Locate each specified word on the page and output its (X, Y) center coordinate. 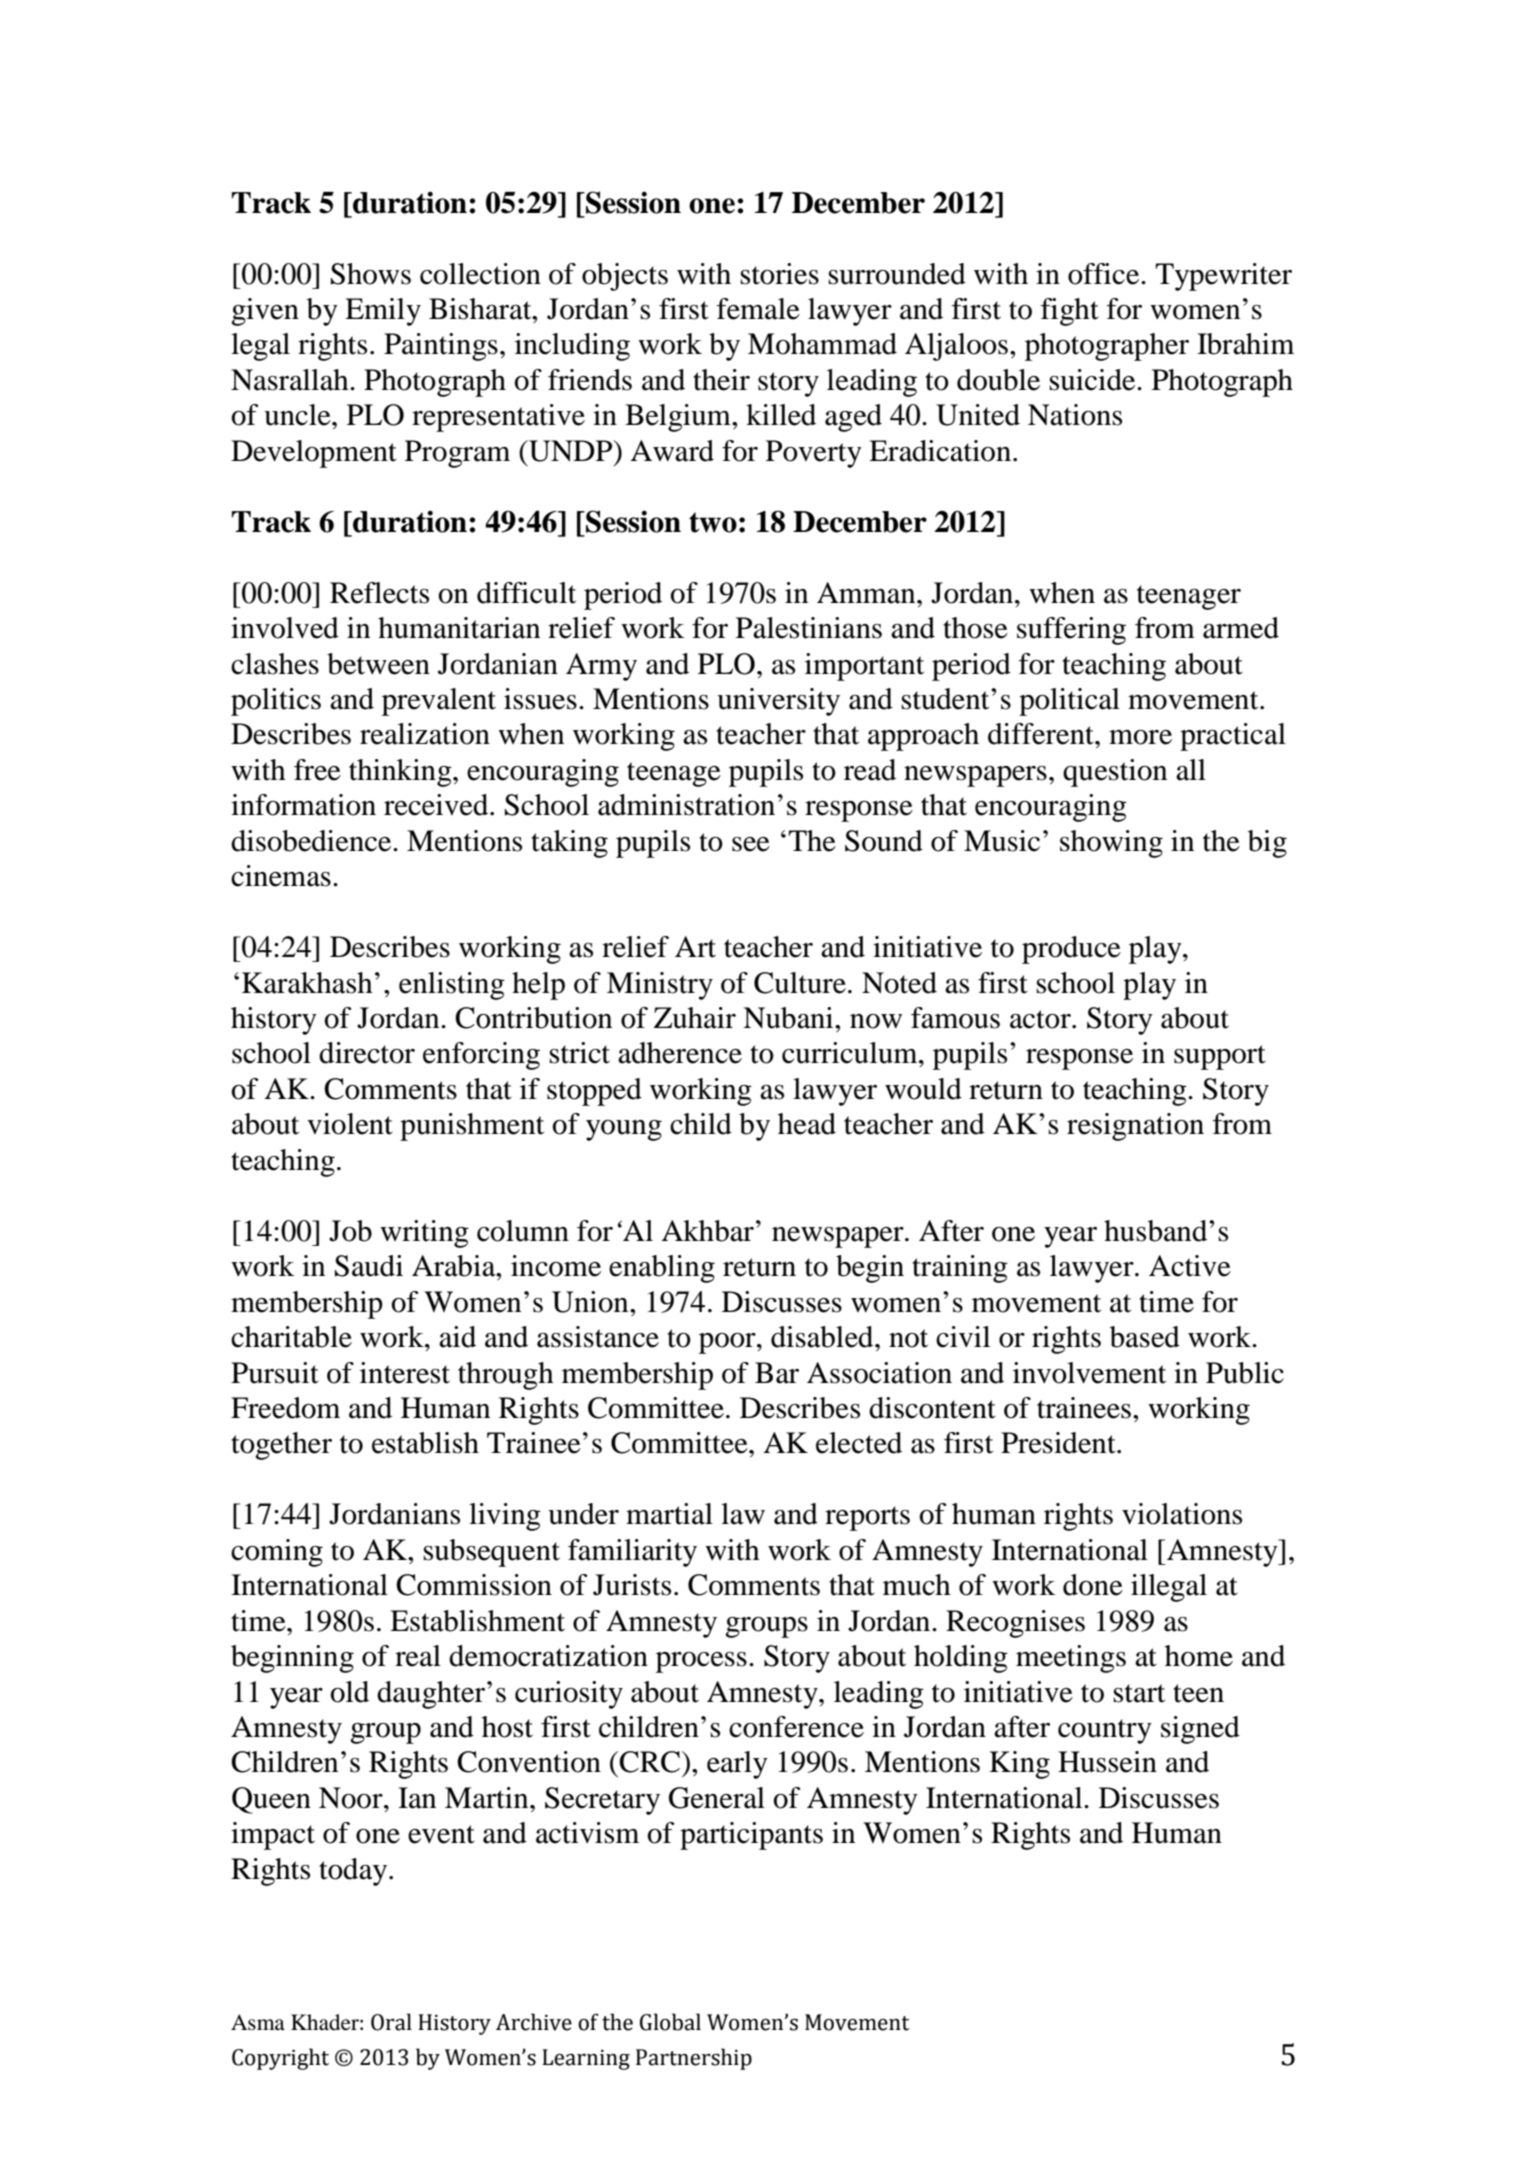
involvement (1089, 1373)
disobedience (312, 841)
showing (1111, 844)
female (758, 309)
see (751, 844)
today (354, 1872)
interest (405, 1373)
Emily (383, 312)
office (1105, 274)
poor (728, 1343)
